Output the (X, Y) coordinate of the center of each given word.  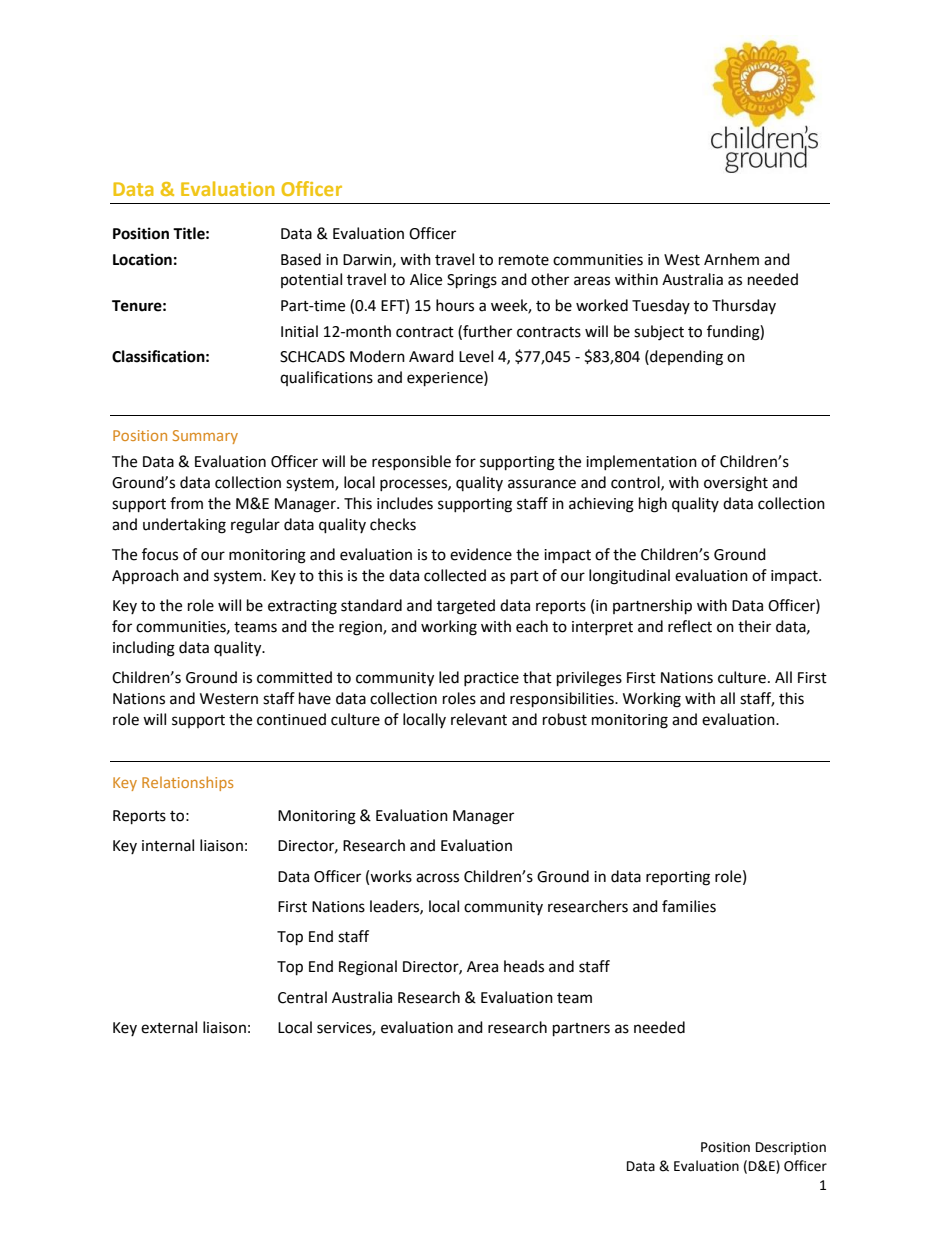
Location (142, 259)
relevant (479, 719)
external (169, 1027)
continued (291, 719)
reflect (690, 626)
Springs (472, 281)
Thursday (744, 306)
